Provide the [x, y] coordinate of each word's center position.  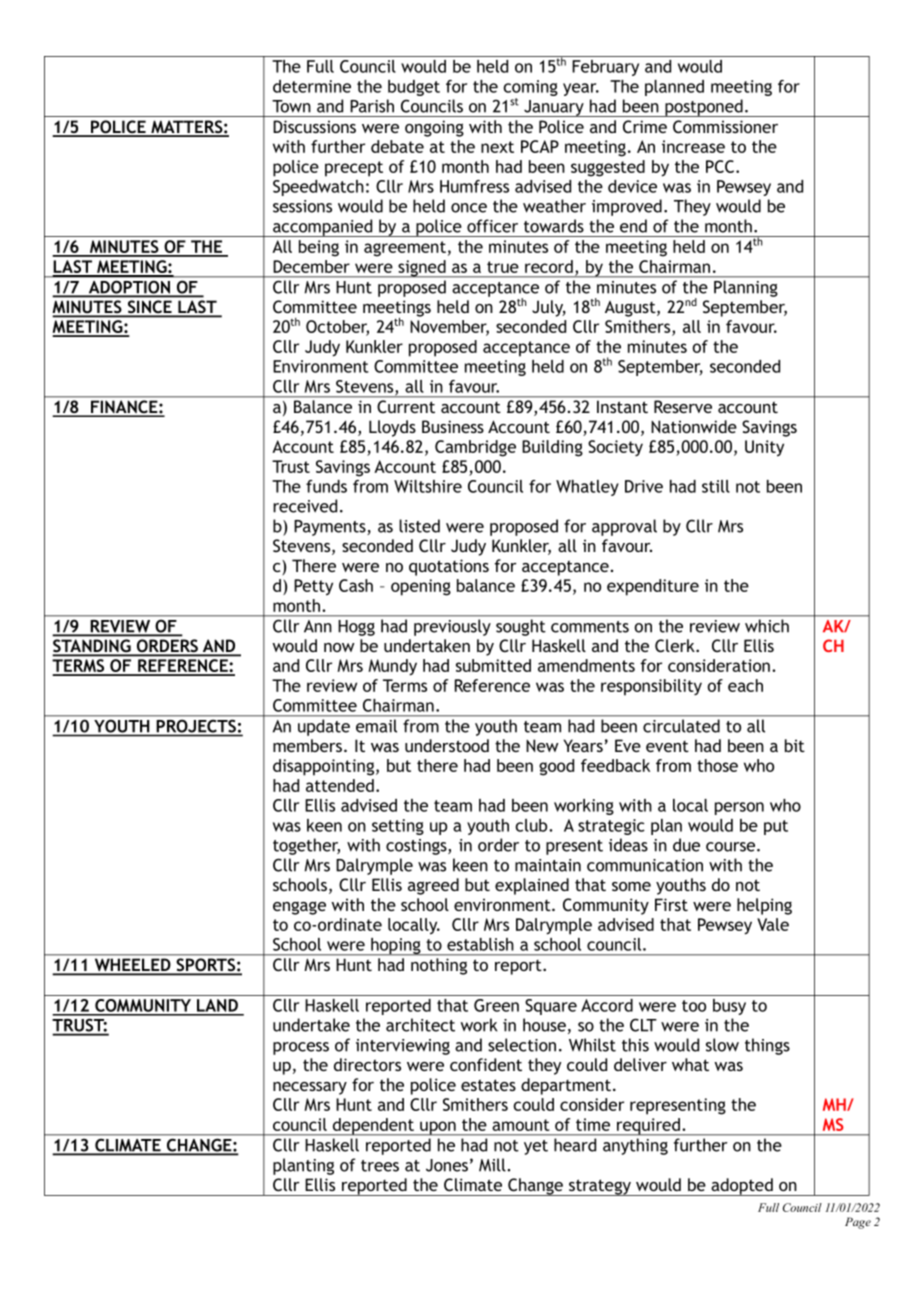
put [776, 827]
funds [326, 486]
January [554, 108]
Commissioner [725, 127]
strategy [600, 1187]
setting [398, 827]
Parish [372, 106]
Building [552, 448]
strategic [611, 827]
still [716, 486]
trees [380, 1166]
